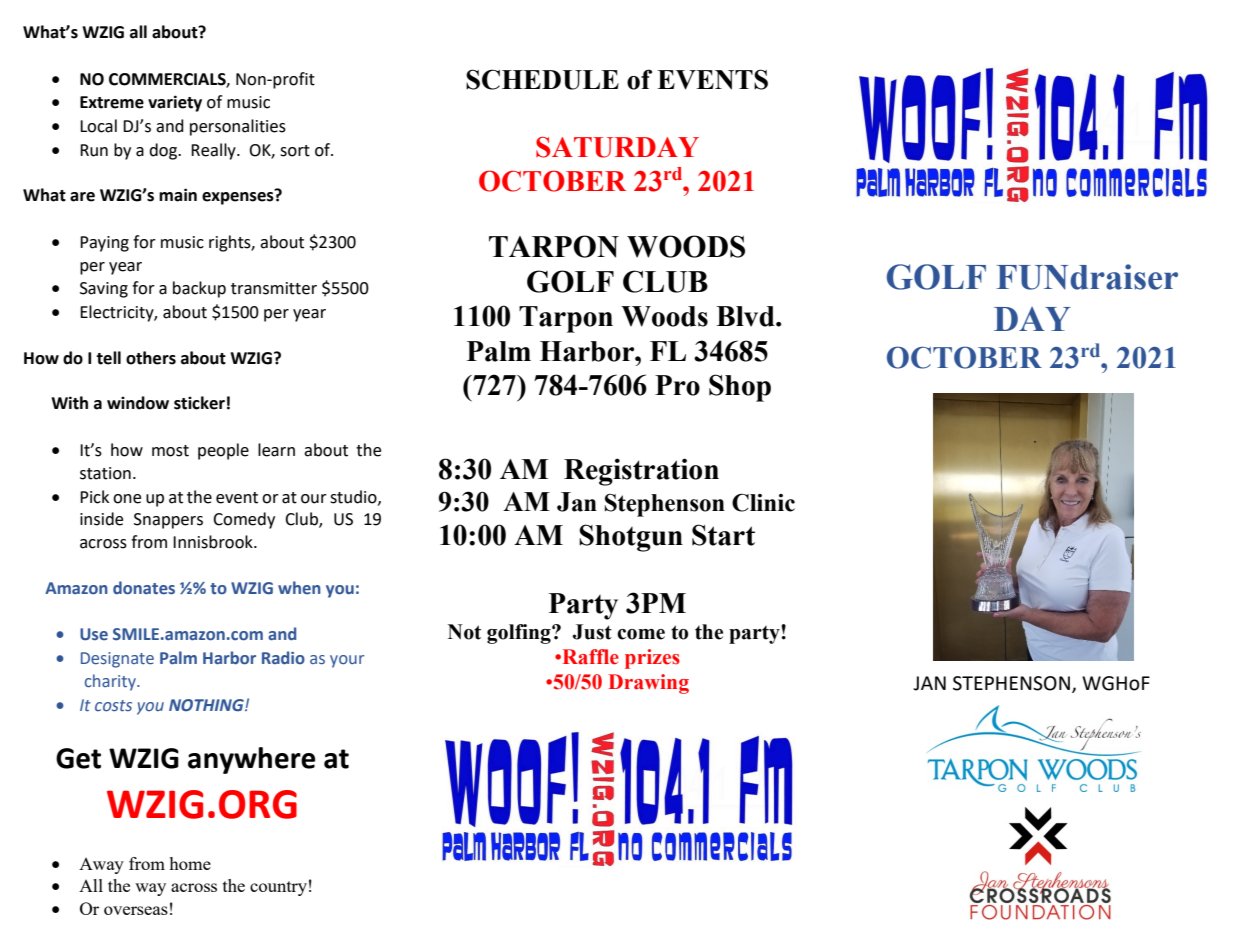 The image size is (1233, 952). I want to click on Drawing, so click(649, 684).
